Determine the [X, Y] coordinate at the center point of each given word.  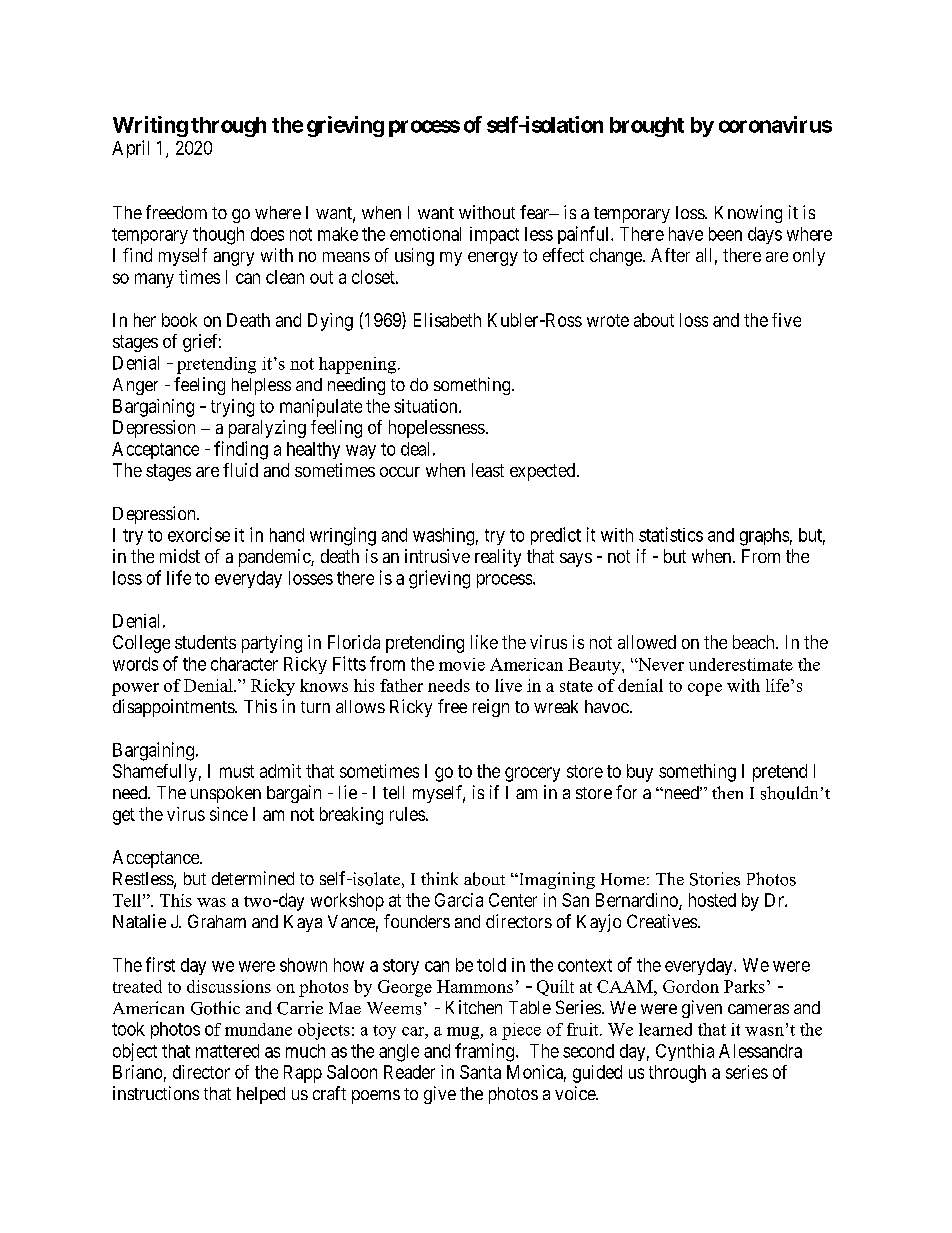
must [237, 771]
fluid [240, 470]
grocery [532, 774]
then [727, 792]
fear [535, 212]
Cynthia [685, 1052]
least [488, 470]
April [130, 149]
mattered [227, 1051]
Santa [480, 1072]
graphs [764, 537]
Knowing [748, 214]
